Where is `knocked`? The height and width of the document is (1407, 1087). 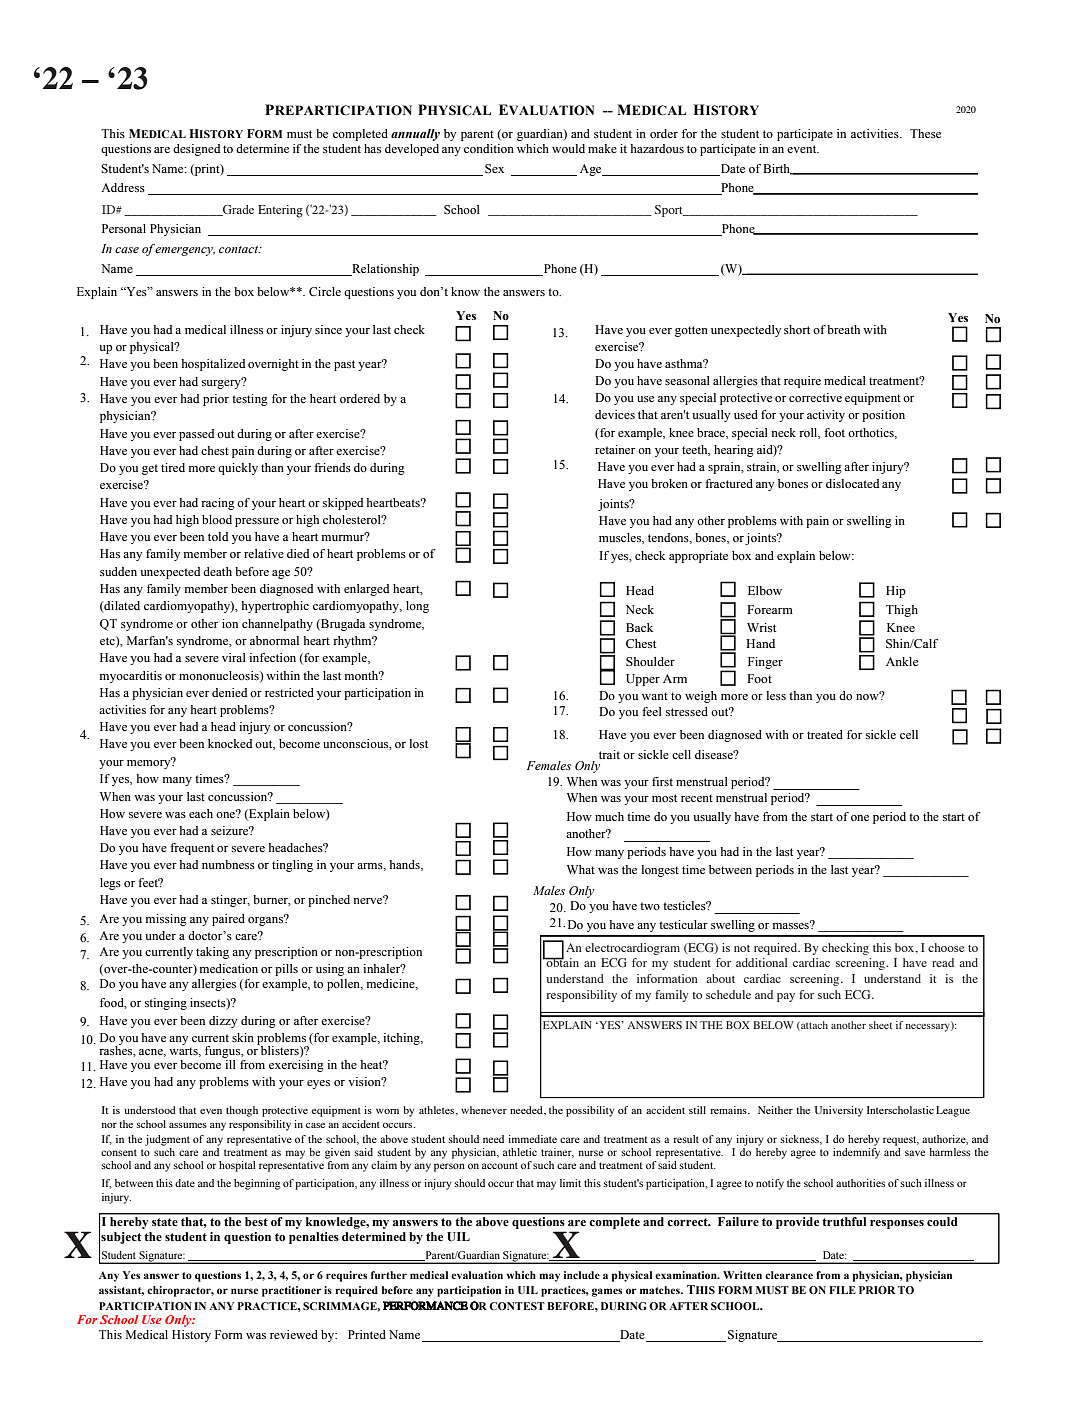 knocked is located at coordinates (230, 743).
